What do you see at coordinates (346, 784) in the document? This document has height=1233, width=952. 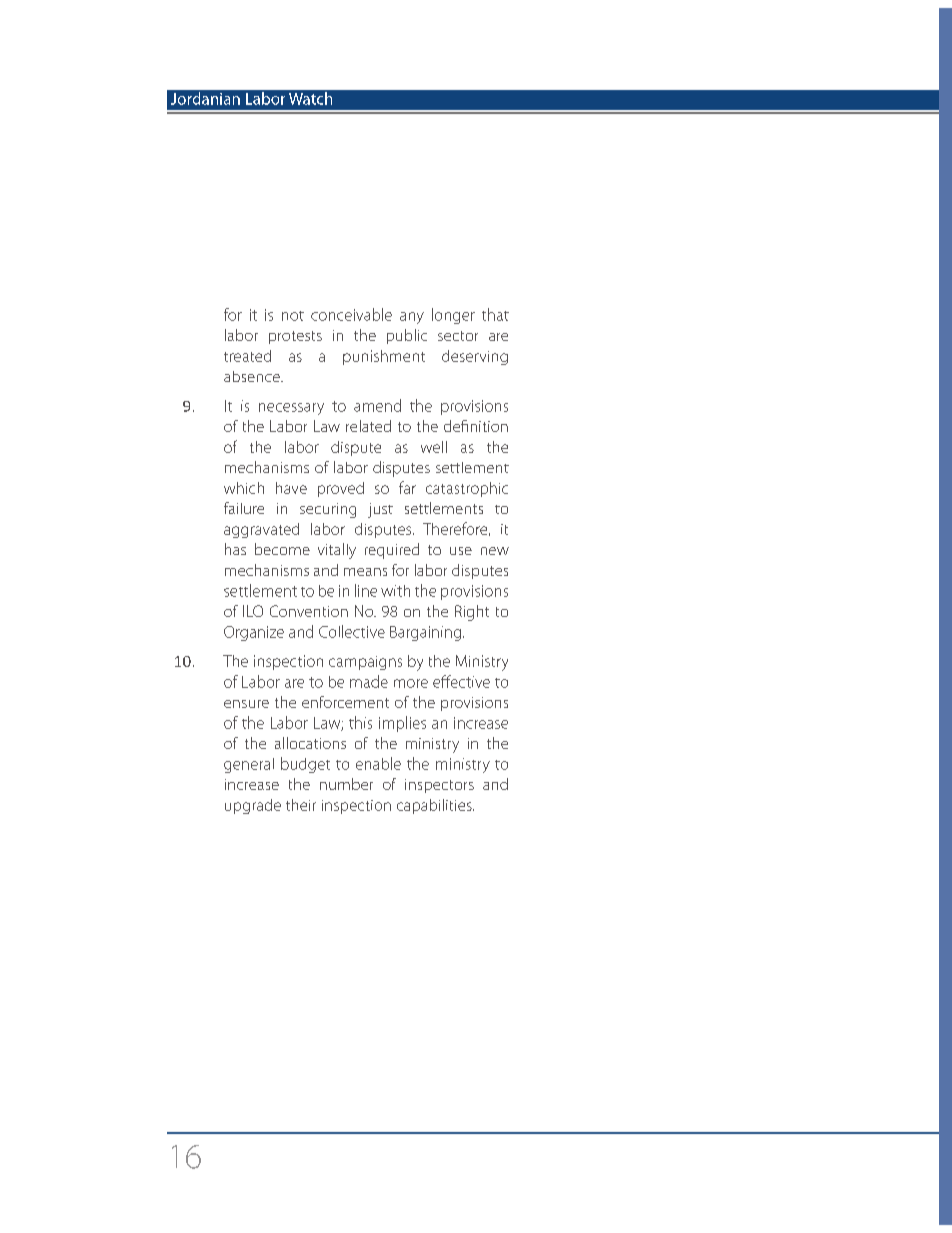 I see `number` at bounding box center [346, 784].
